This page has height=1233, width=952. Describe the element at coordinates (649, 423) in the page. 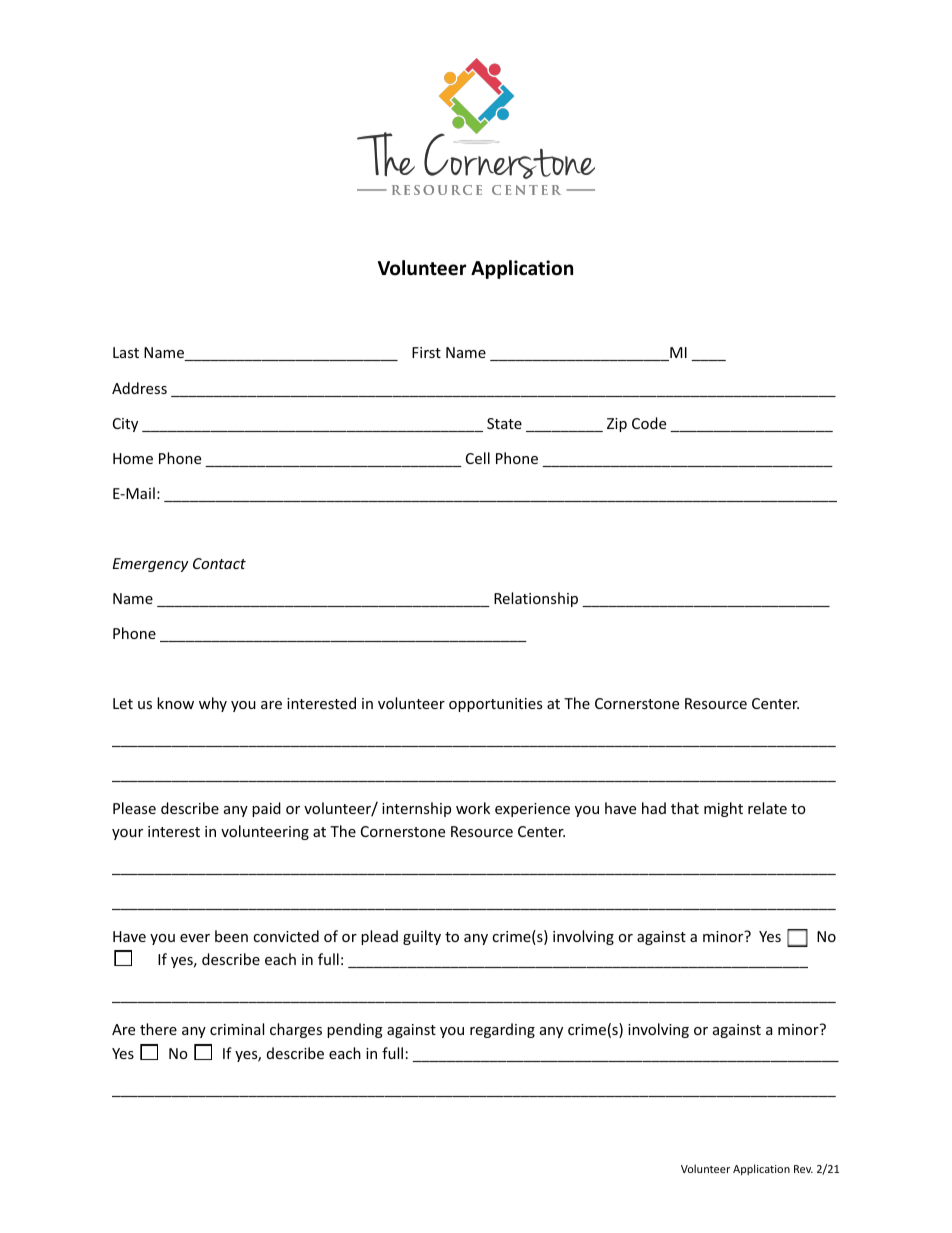

I see `Code` at that location.
